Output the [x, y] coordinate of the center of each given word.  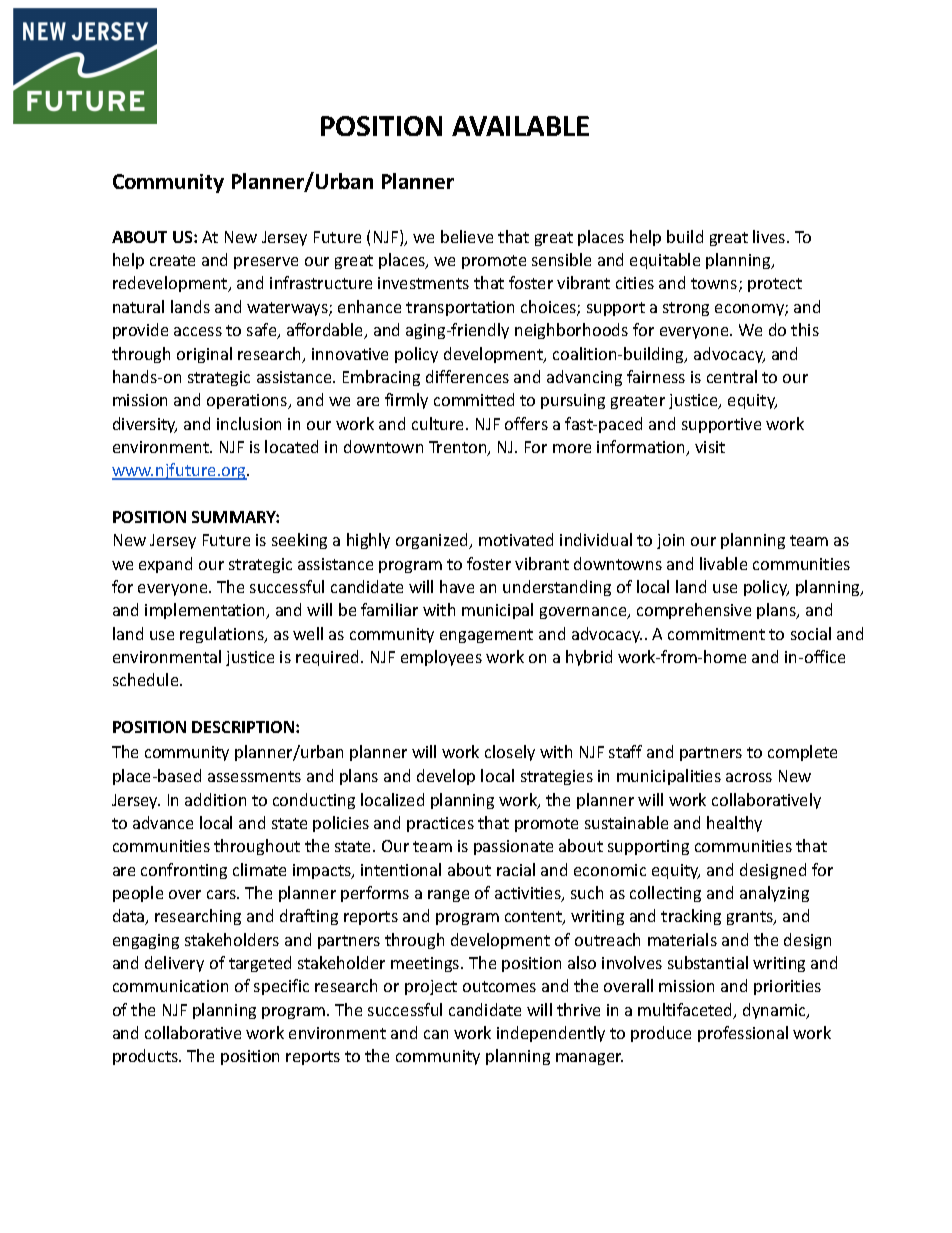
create [172, 260]
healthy [734, 824]
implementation [206, 611]
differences [467, 376]
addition [215, 799]
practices [440, 824]
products [147, 1057]
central [732, 376]
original [204, 355]
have [457, 586]
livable [723, 563]
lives [770, 236]
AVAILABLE [520, 126]
